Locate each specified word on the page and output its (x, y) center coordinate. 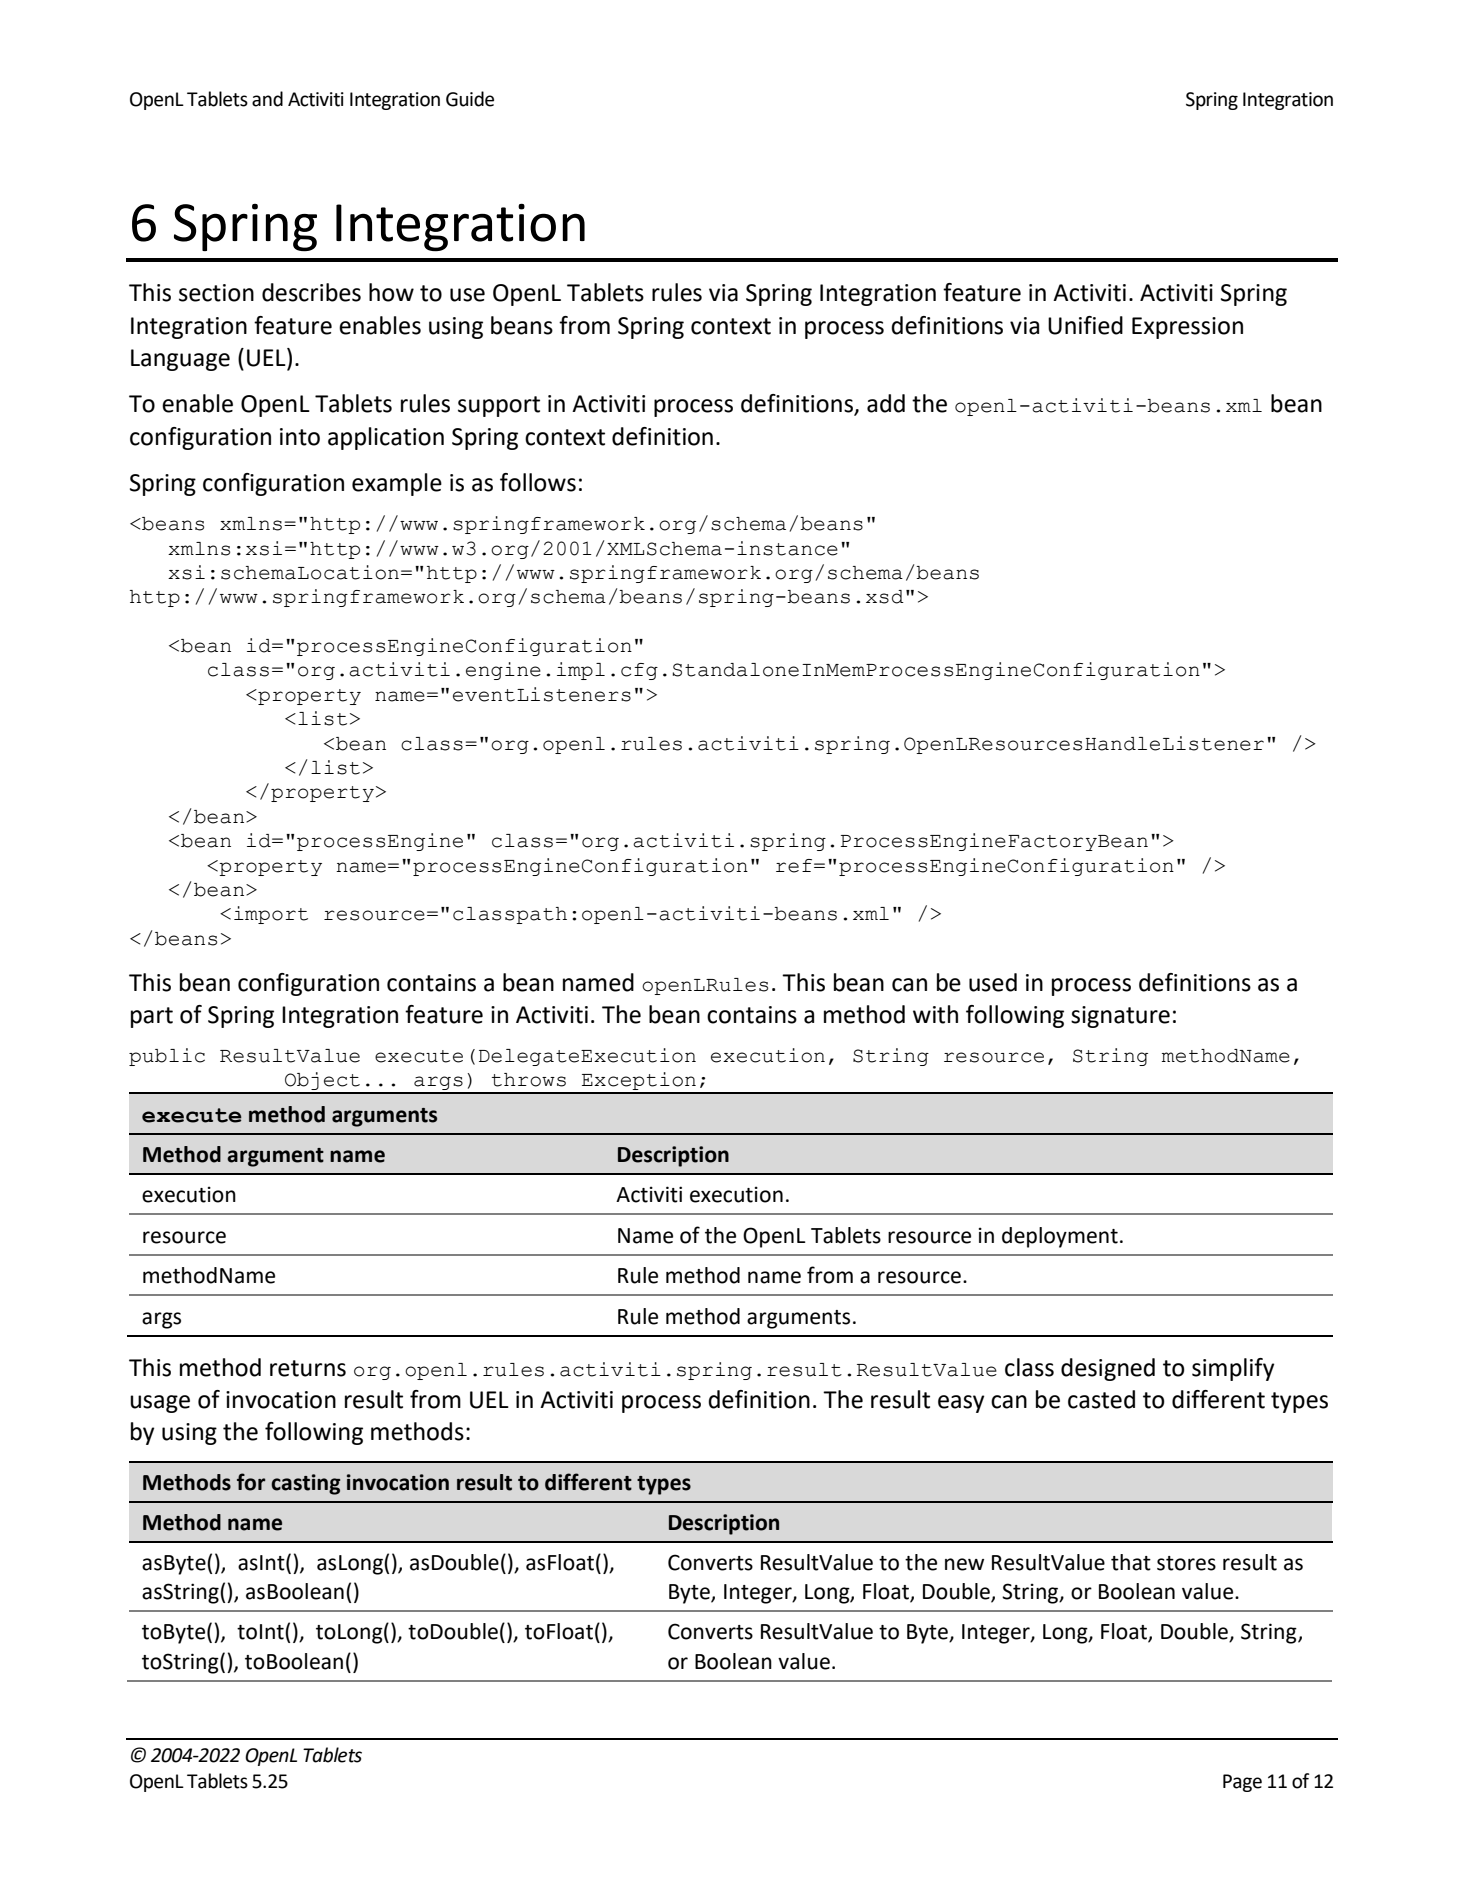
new (964, 1564)
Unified (1085, 325)
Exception (638, 1082)
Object (322, 1082)
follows (538, 482)
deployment (1060, 1237)
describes (311, 292)
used (993, 982)
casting (305, 1484)
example (397, 484)
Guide (470, 99)
